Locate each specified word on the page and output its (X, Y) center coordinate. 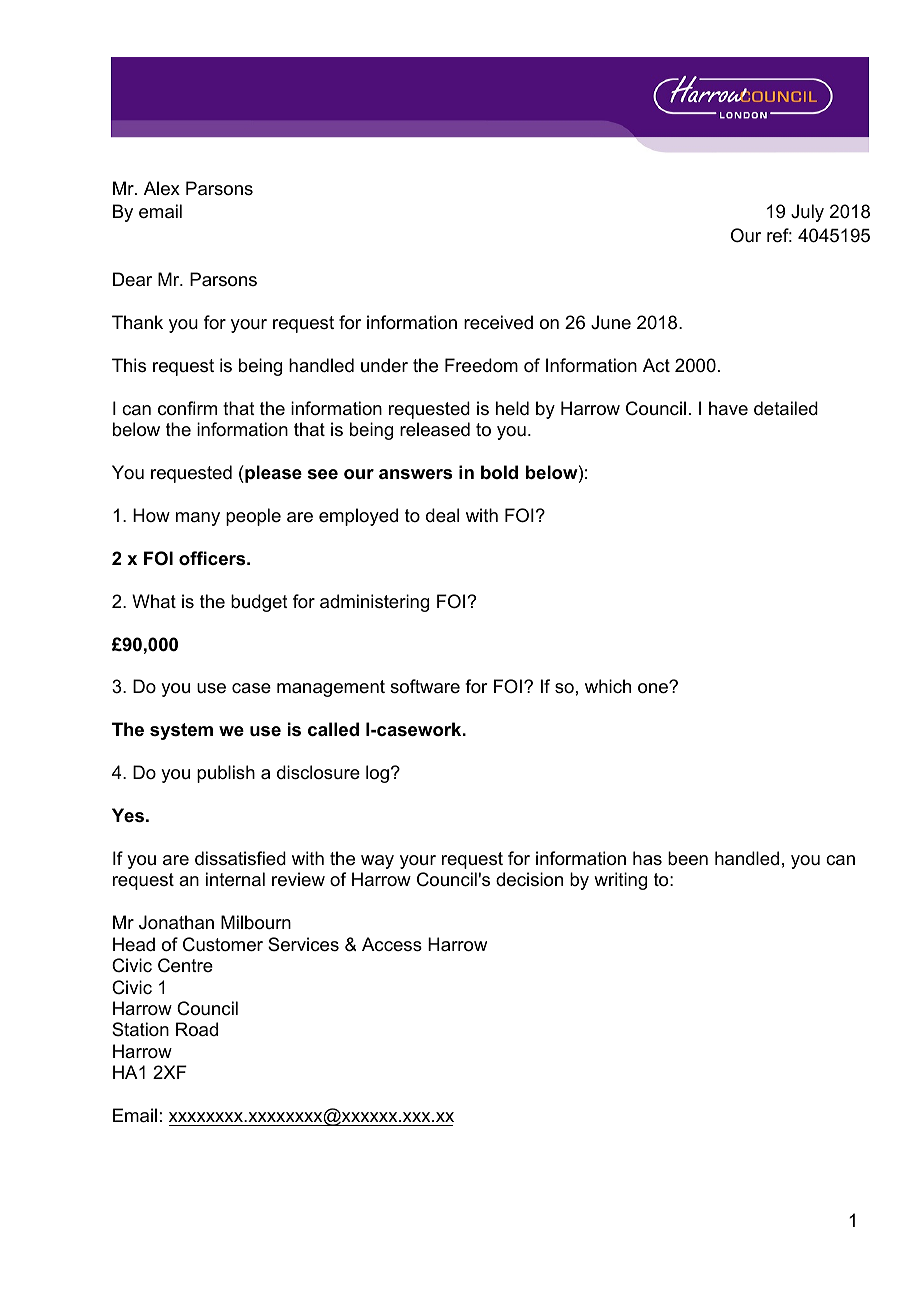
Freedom (481, 365)
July (807, 213)
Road (197, 1029)
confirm (187, 408)
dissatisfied (240, 858)
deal (442, 515)
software (425, 686)
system (181, 731)
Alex (162, 188)
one (654, 688)
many (198, 519)
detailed (786, 408)
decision (529, 879)
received (498, 322)
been (688, 858)
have (728, 408)
